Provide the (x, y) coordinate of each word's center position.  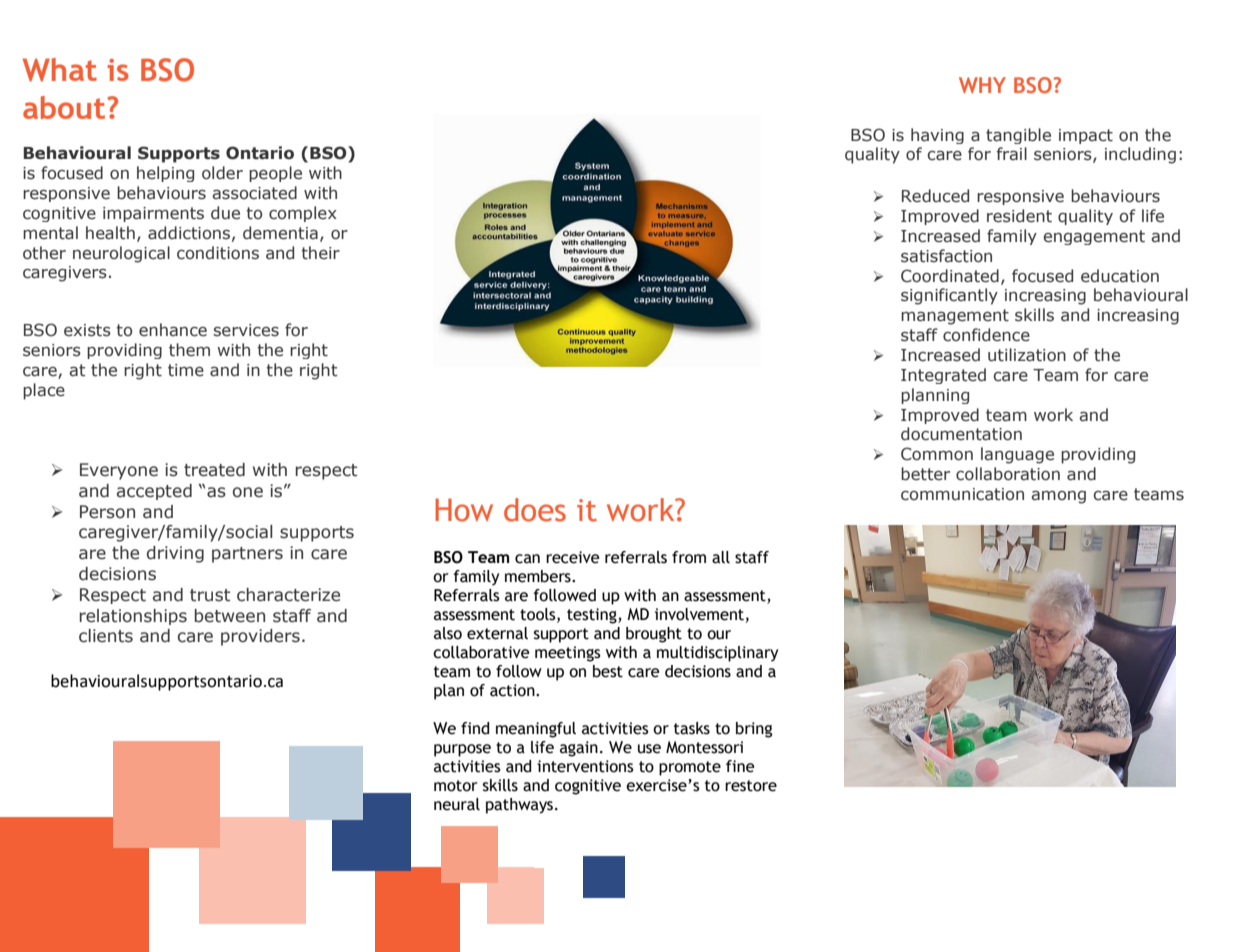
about (64, 107)
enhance (173, 330)
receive (572, 557)
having (937, 136)
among (1058, 497)
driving (175, 554)
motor (456, 786)
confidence (986, 335)
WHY (982, 85)
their (320, 253)
